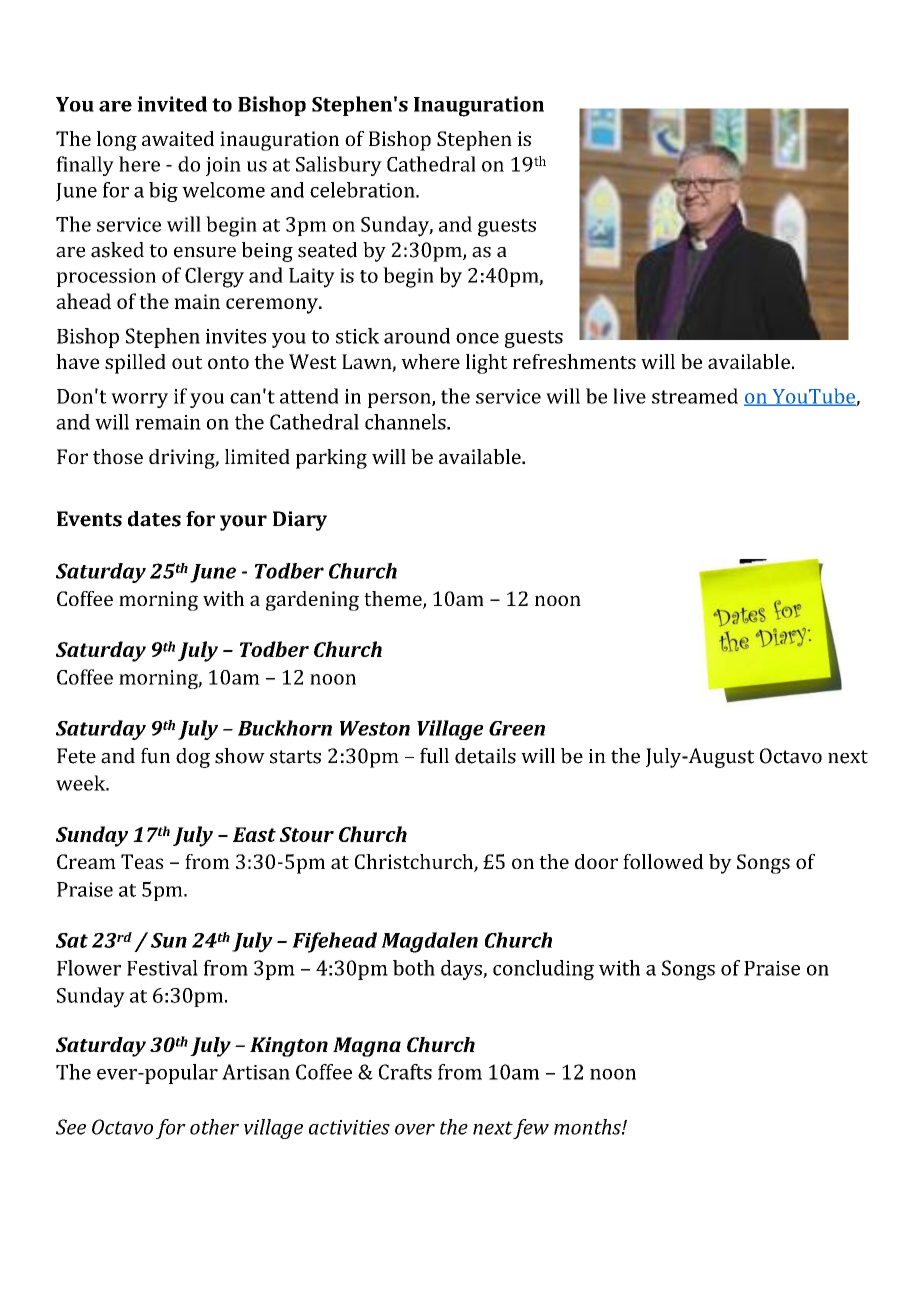 This screenshot has height=1307, width=924. What do you see at coordinates (339, 166) in the screenshot?
I see `Salisbury` at bounding box center [339, 166].
